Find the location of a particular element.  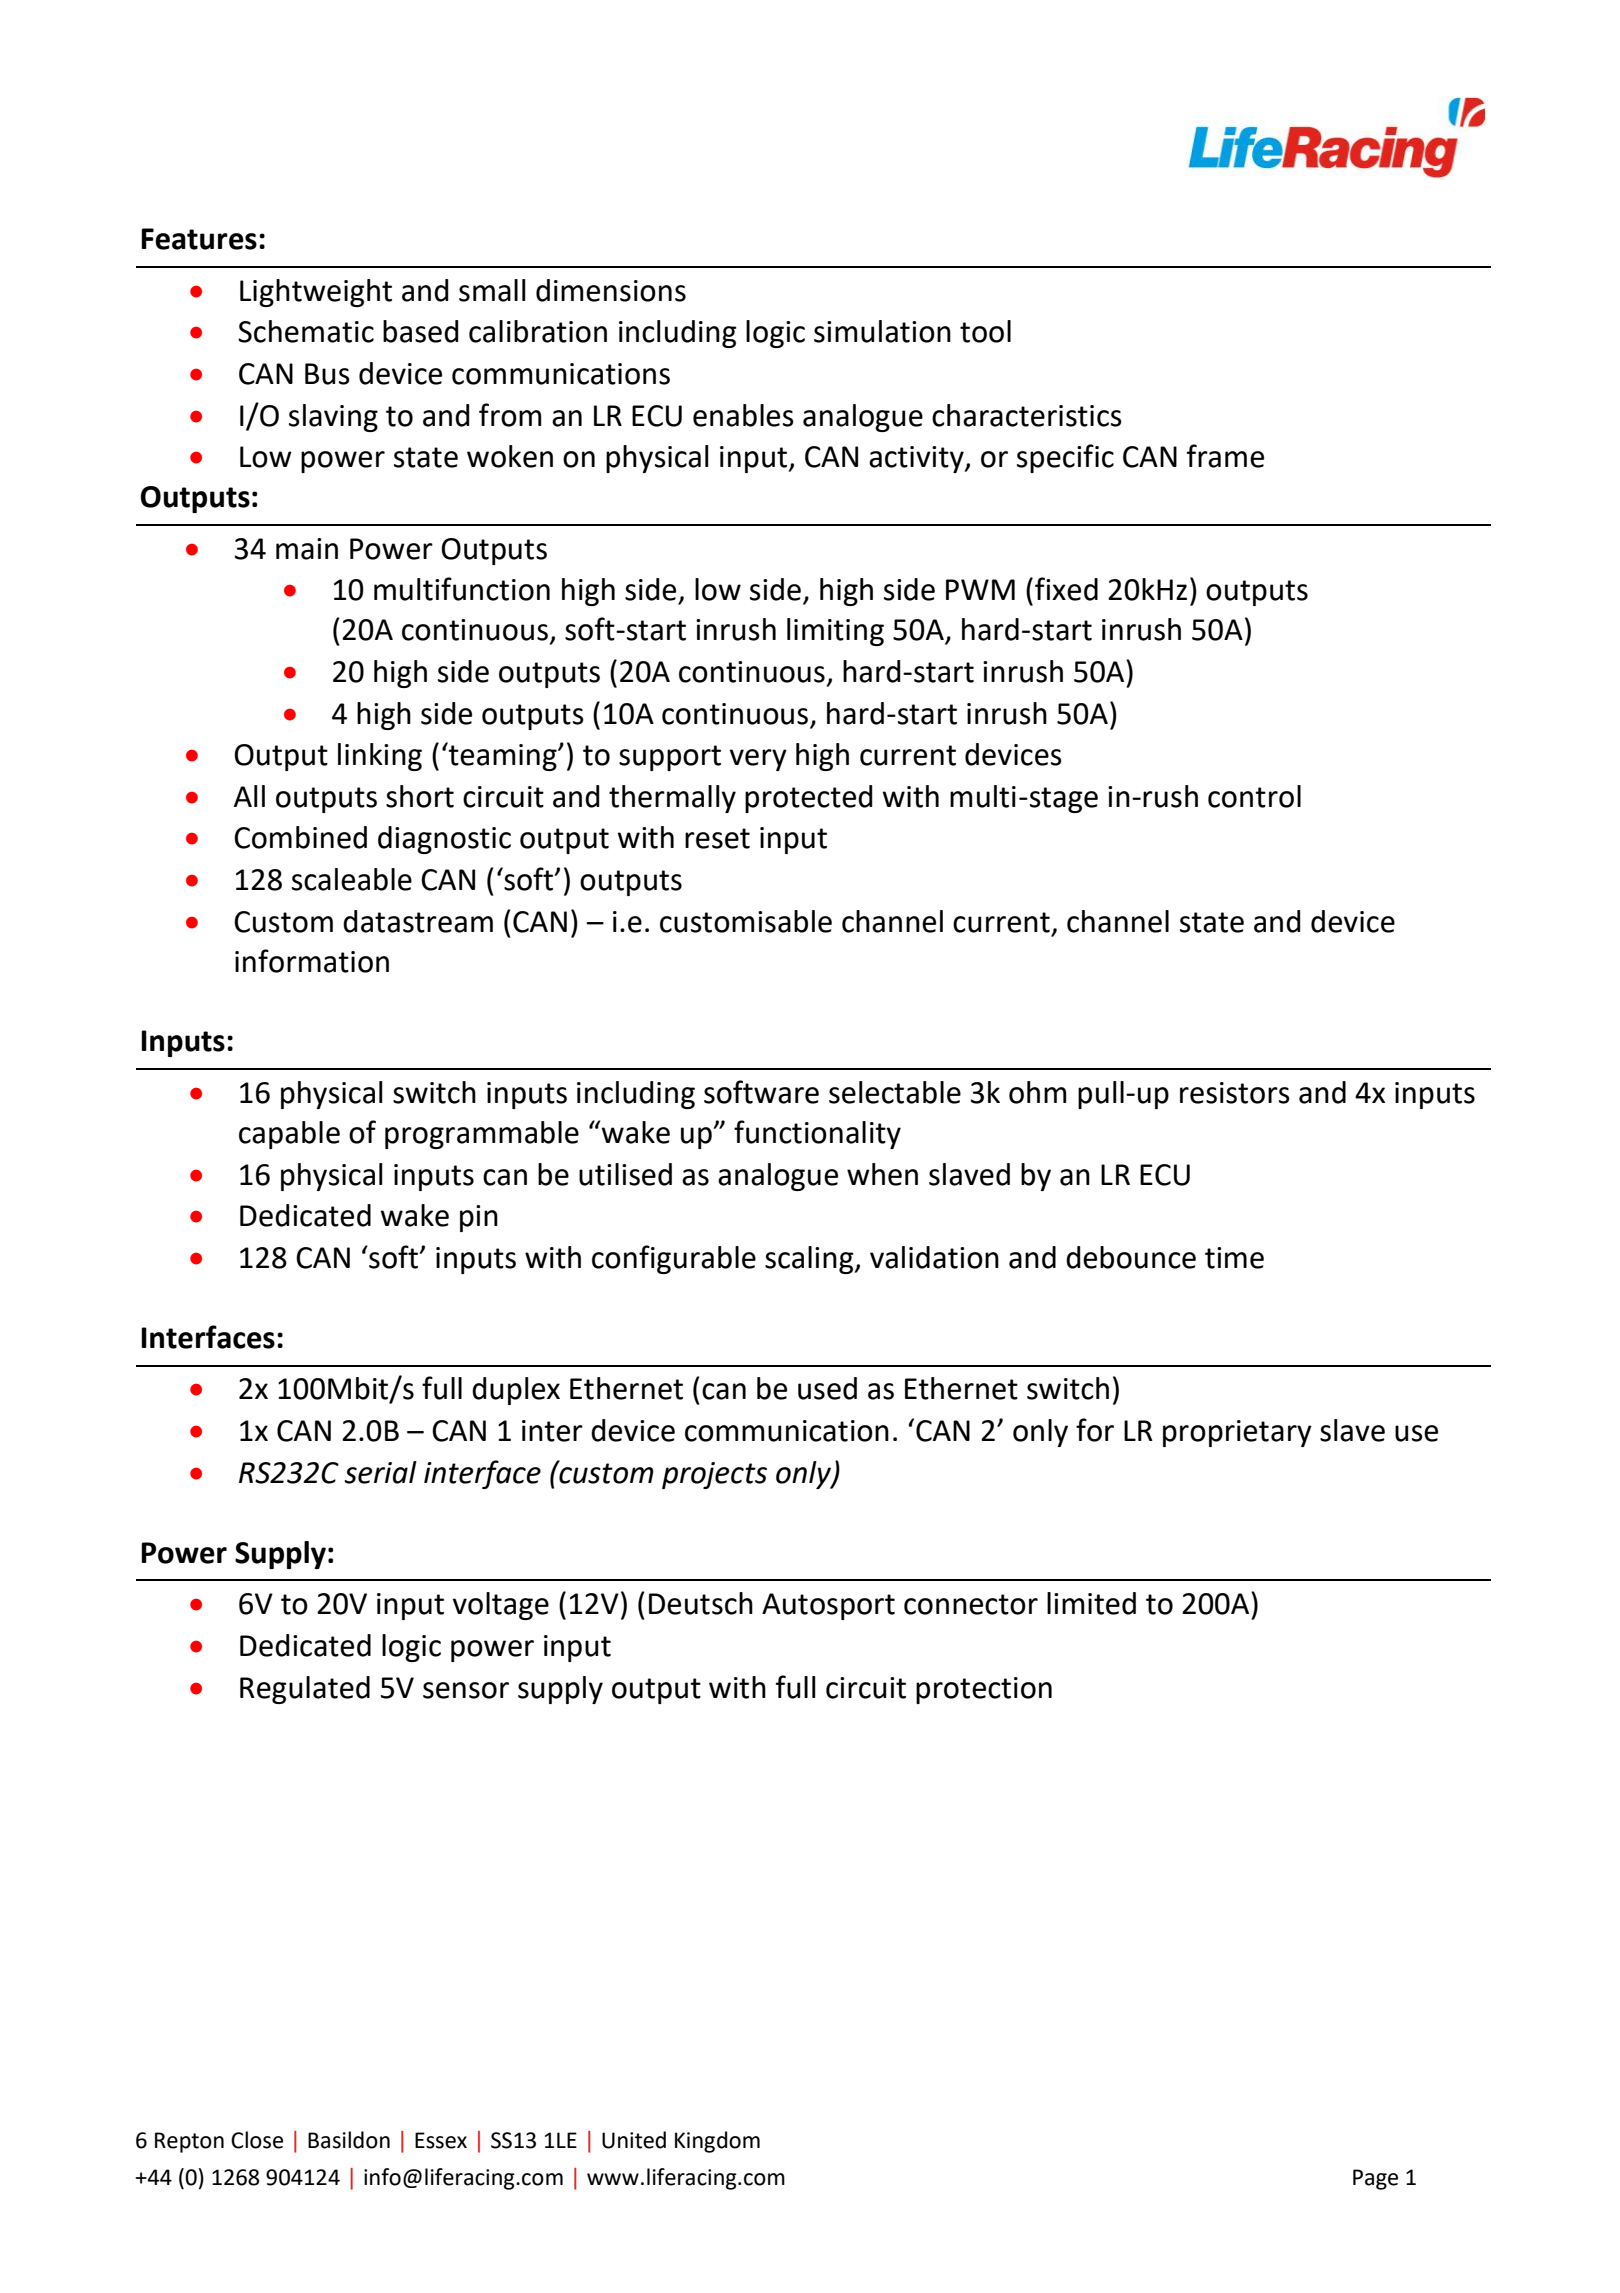

control is located at coordinates (1254, 796).
